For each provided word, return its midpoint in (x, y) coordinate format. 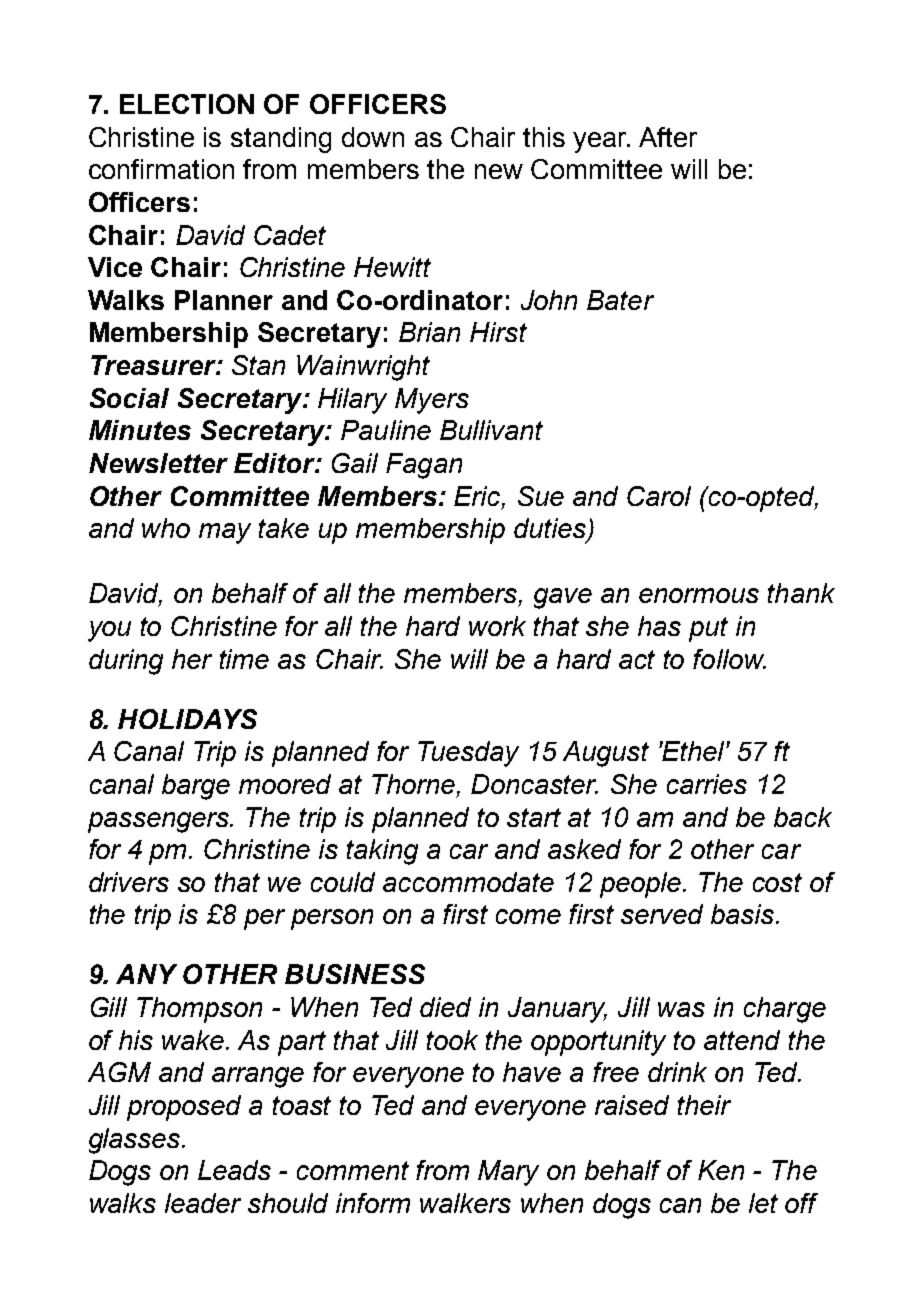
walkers (465, 1203)
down (373, 137)
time (244, 659)
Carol (659, 496)
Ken (721, 1170)
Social (129, 398)
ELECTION (187, 104)
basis (744, 914)
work (497, 626)
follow (729, 659)
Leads (234, 1170)
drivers (129, 882)
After (668, 137)
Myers (432, 401)
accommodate (468, 882)
